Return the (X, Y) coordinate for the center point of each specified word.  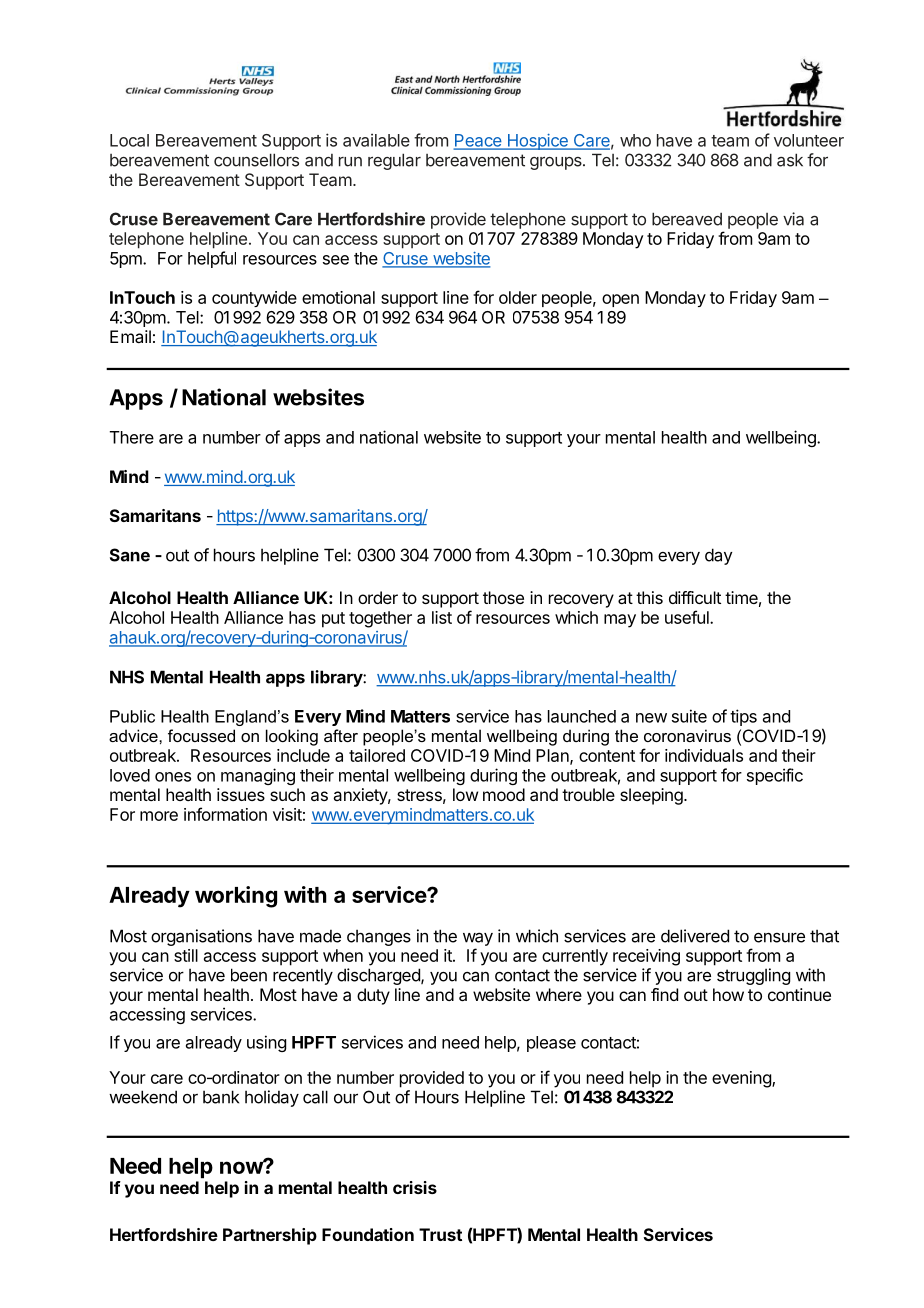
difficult (695, 597)
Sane (130, 555)
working (236, 897)
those (503, 597)
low (465, 794)
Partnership (270, 1236)
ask (790, 160)
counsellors (256, 160)
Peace (479, 141)
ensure (779, 937)
